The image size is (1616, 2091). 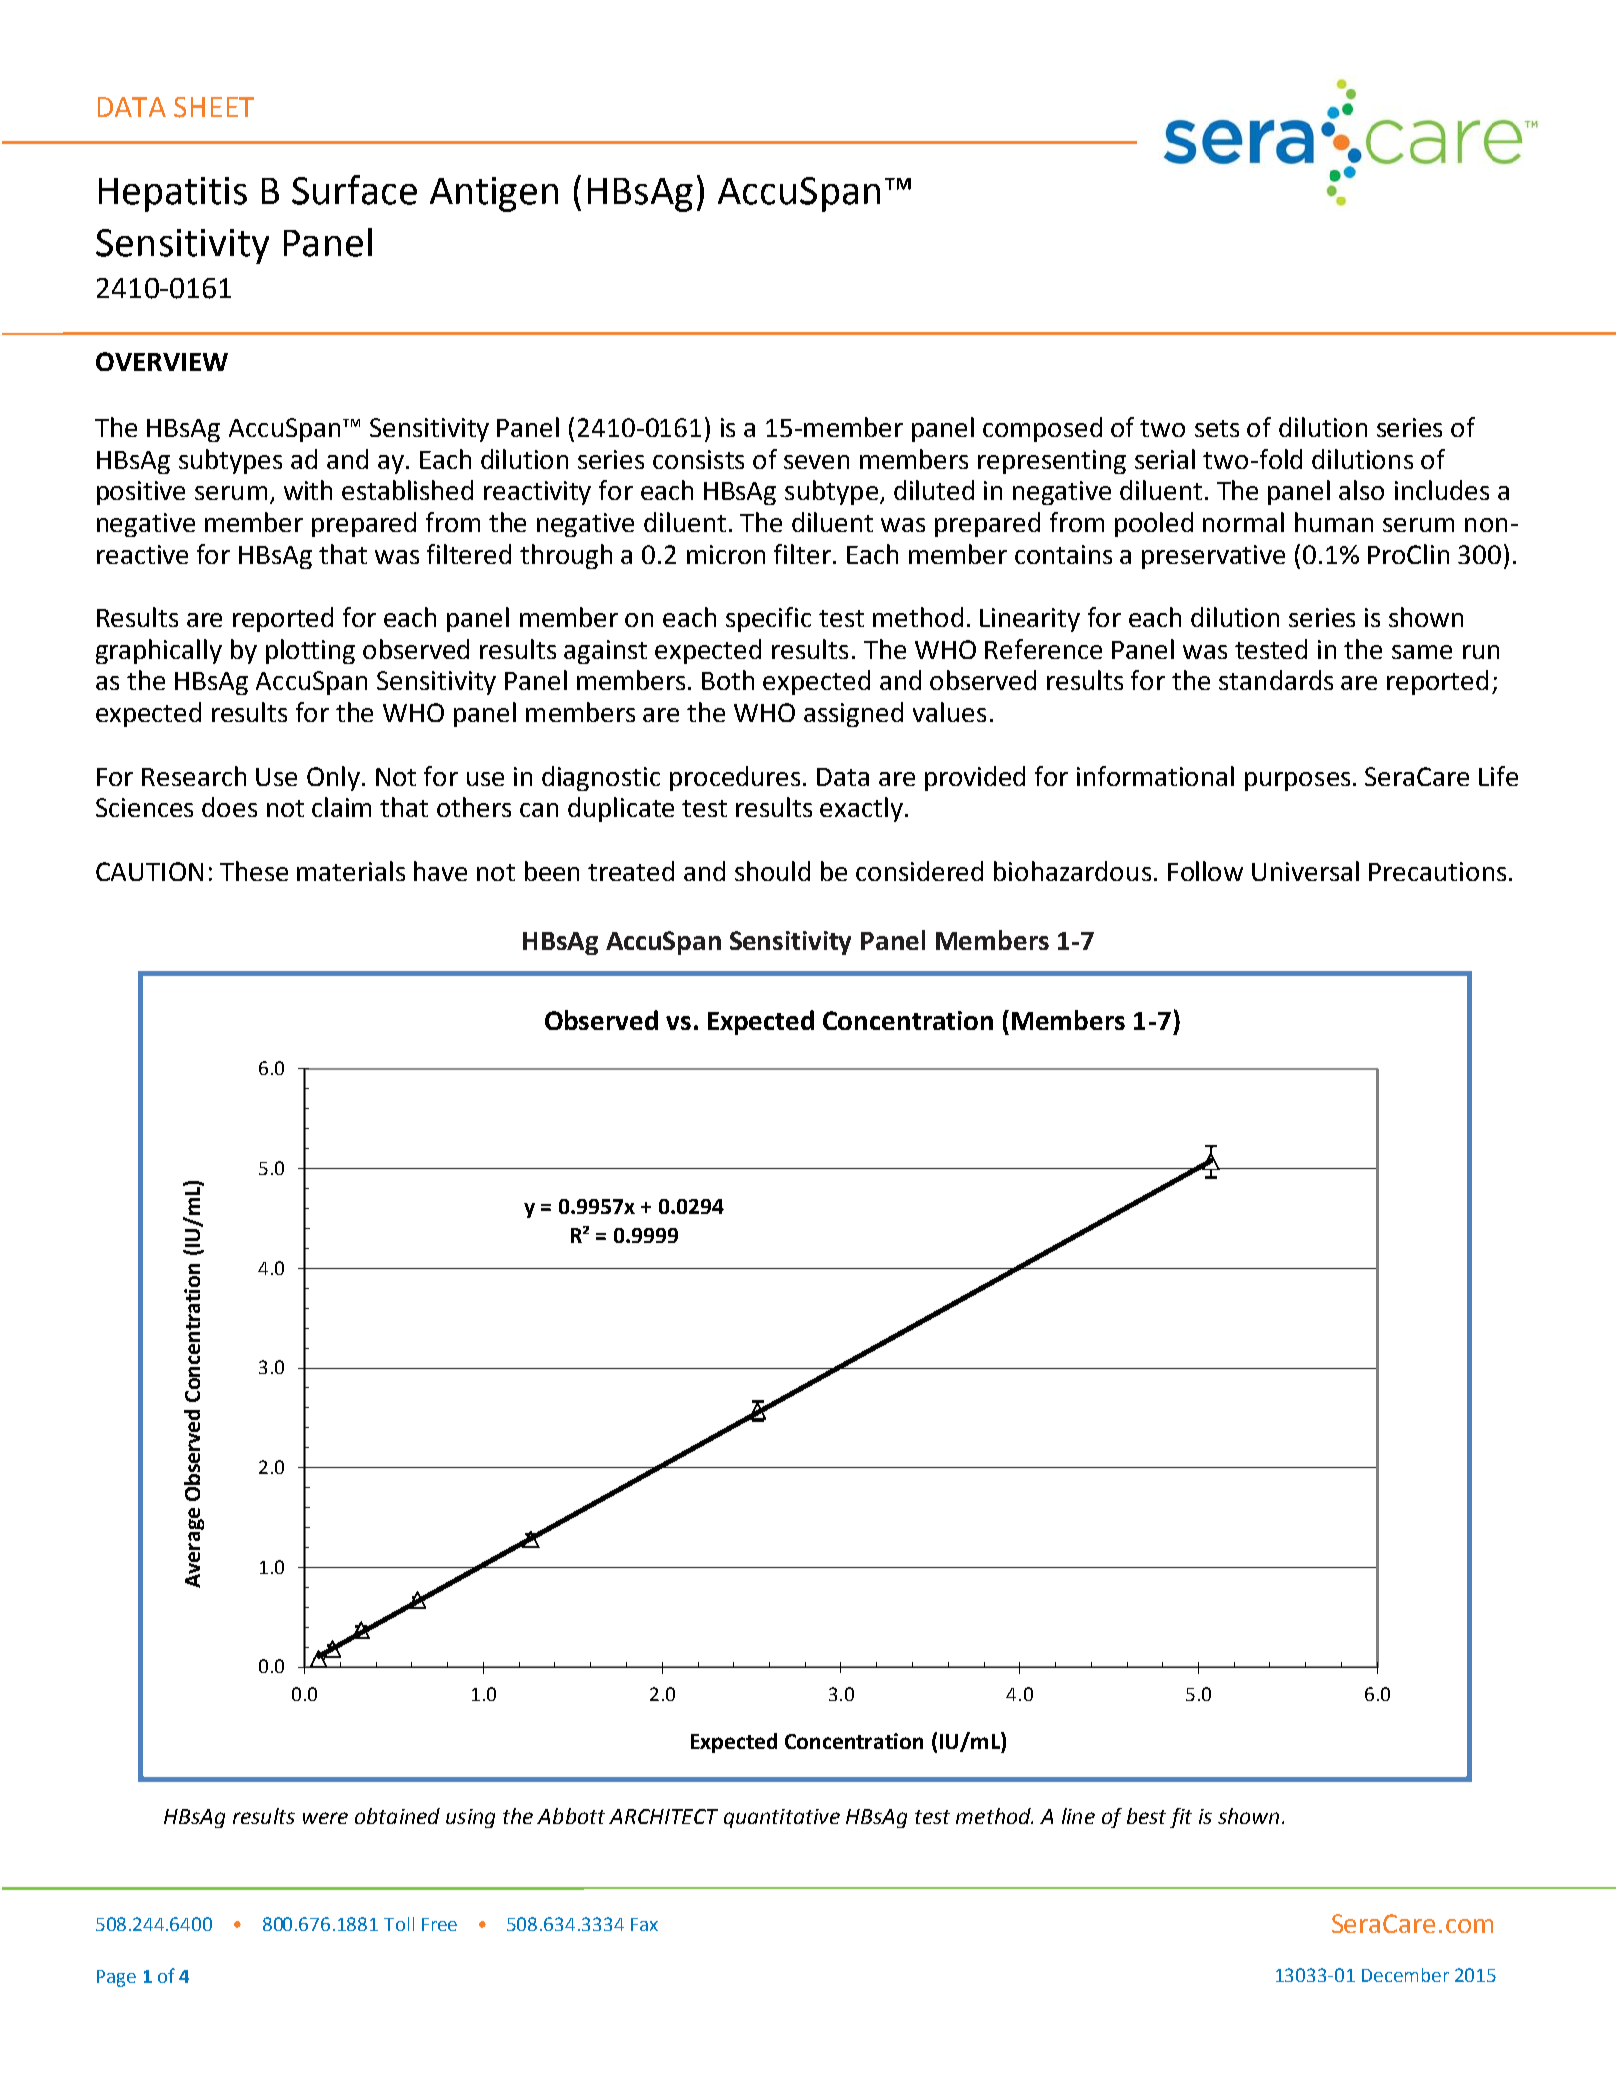 I want to click on Universal, so click(x=1305, y=871).
